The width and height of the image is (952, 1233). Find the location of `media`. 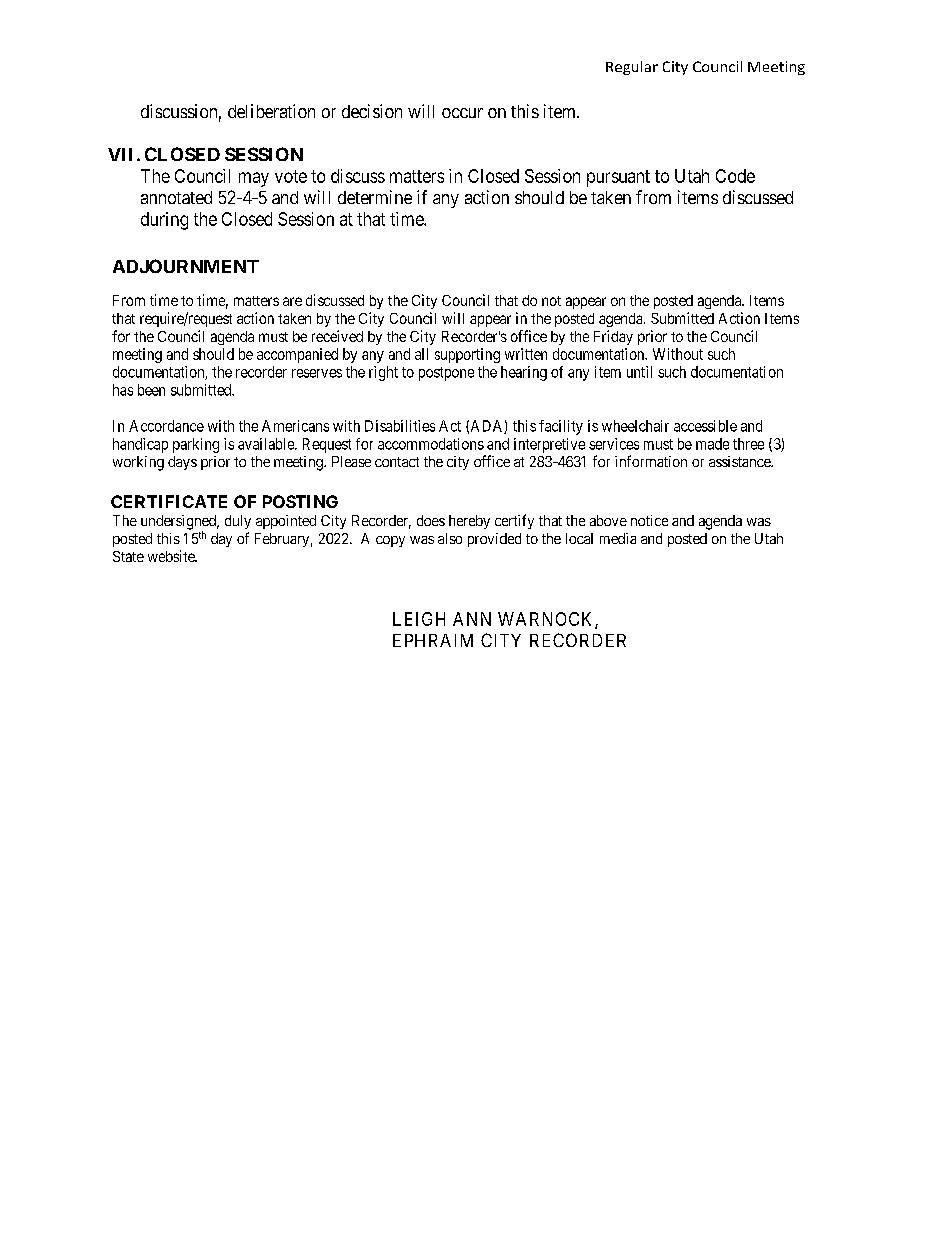

media is located at coordinates (618, 538).
